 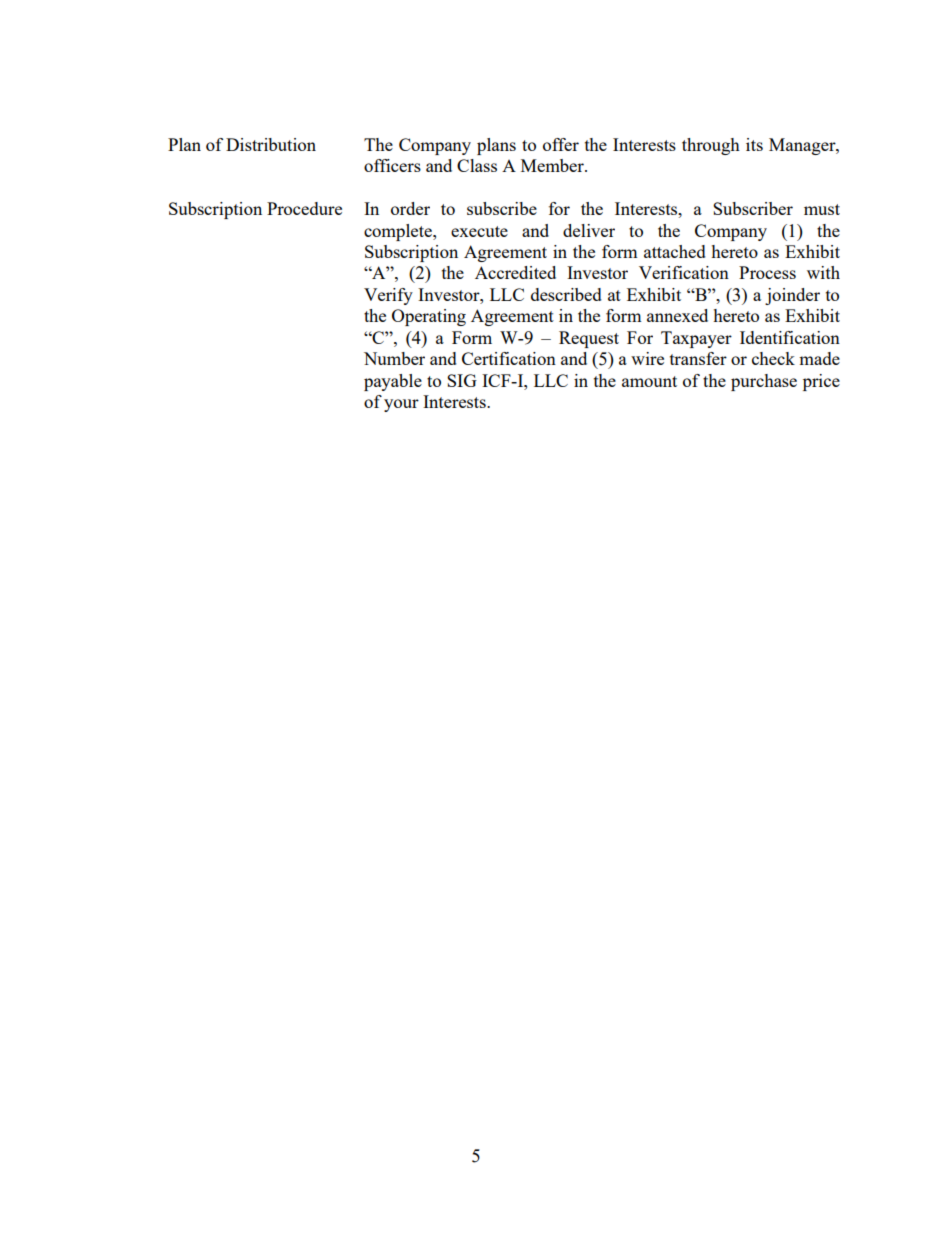 What do you see at coordinates (677, 315) in the screenshot?
I see `annexed` at bounding box center [677, 315].
